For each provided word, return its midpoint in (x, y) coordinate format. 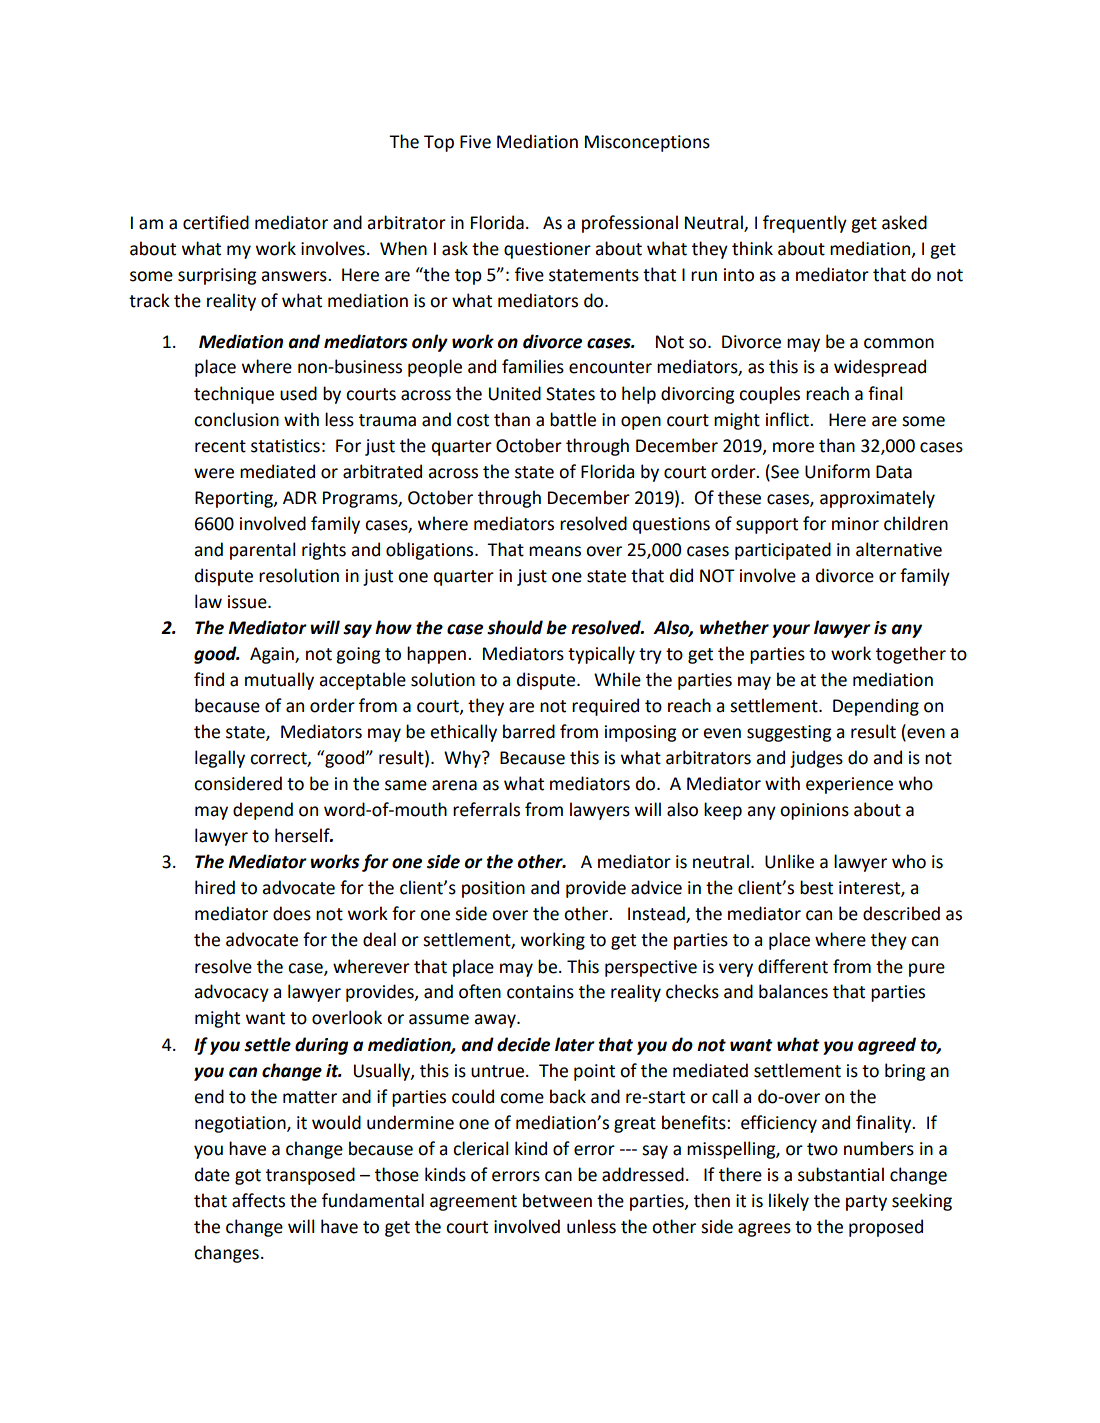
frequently (805, 224)
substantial (841, 1174)
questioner (547, 250)
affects (258, 1200)
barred (529, 731)
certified (216, 222)
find (209, 679)
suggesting (789, 733)
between (557, 1200)
